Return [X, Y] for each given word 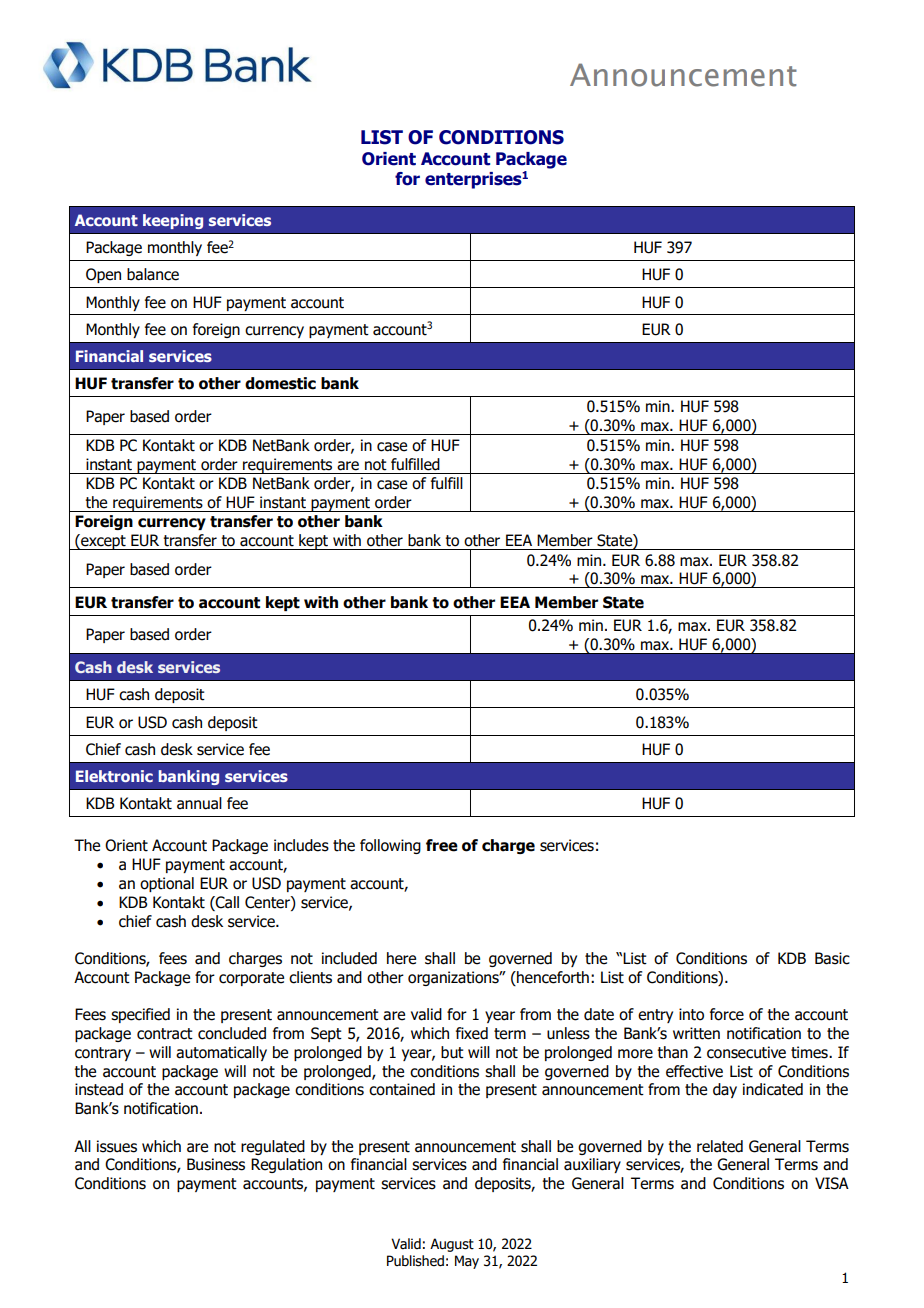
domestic [280, 383]
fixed [472, 1033]
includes [301, 845]
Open [103, 275]
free [442, 845]
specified [140, 1015]
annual [199, 803]
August [452, 1245]
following [390, 846]
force [727, 1014]
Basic [832, 958]
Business [216, 1164]
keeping [173, 221]
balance [153, 274]
